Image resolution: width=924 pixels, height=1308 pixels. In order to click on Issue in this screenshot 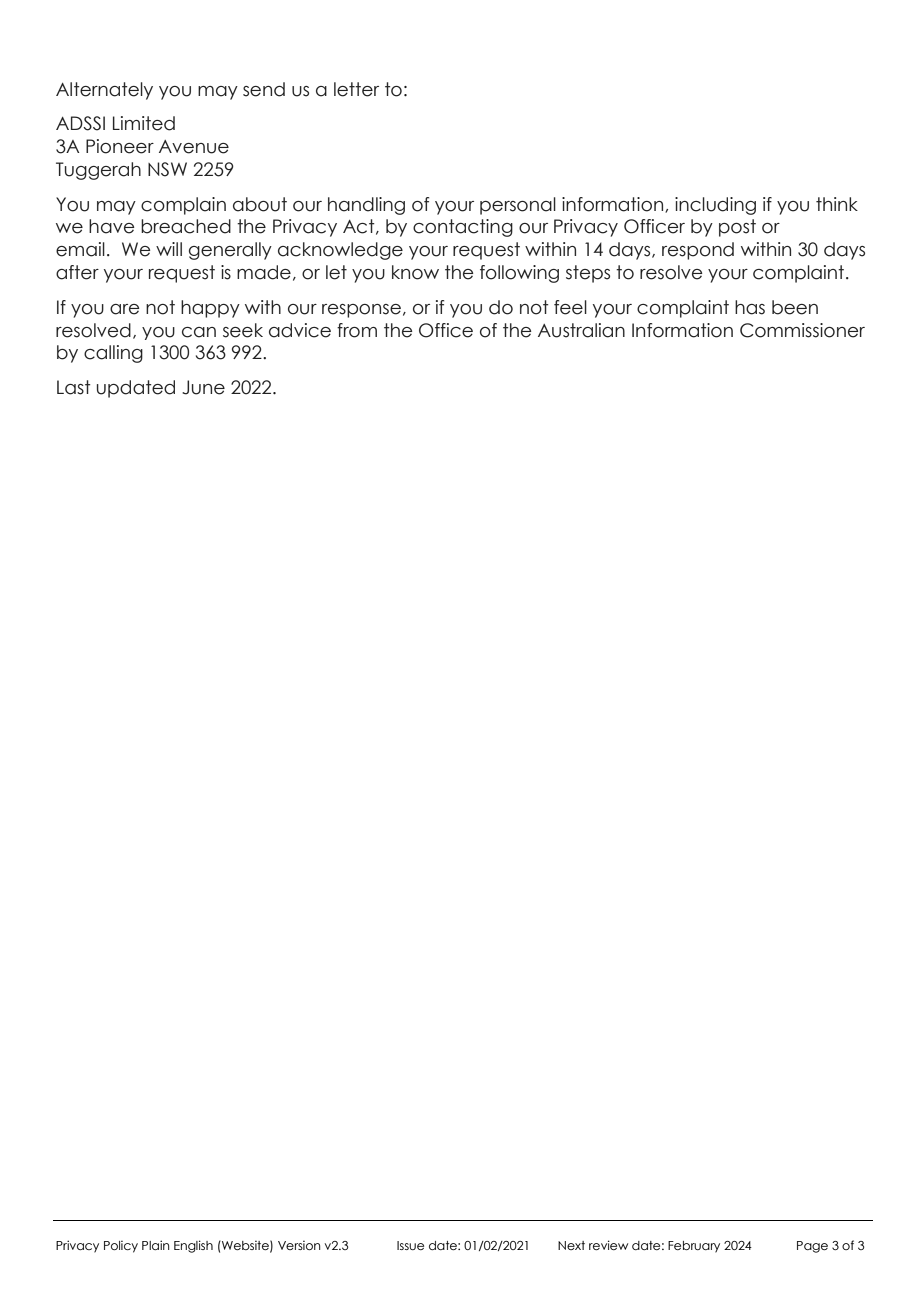, I will do `click(410, 1245)`.
